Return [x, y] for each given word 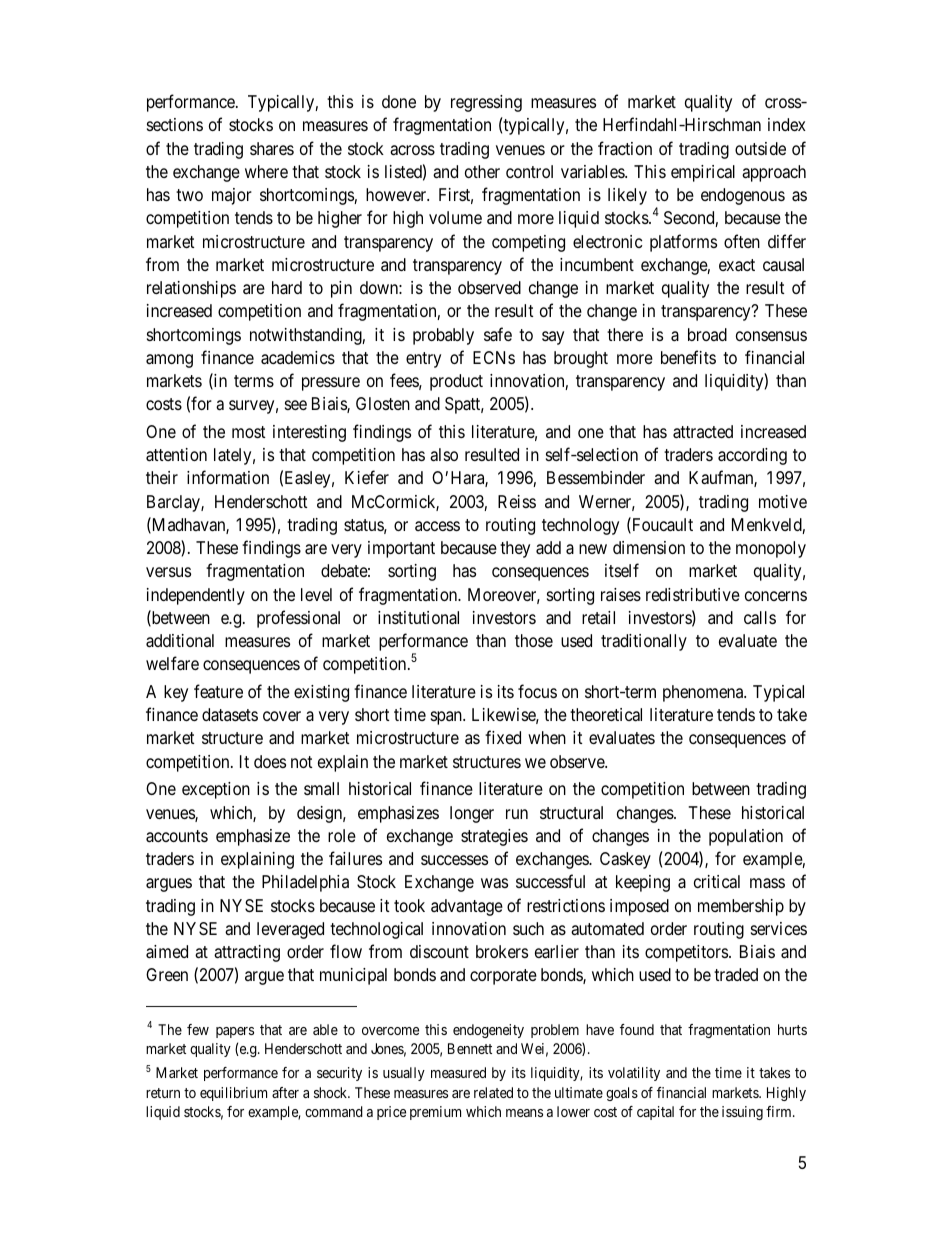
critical [717, 882]
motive [783, 501]
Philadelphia [305, 883]
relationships [191, 289]
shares [272, 149]
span [447, 718]
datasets [230, 715]
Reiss [517, 501]
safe [498, 334]
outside [760, 148]
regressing [486, 103]
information [228, 477]
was [494, 883]
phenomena [704, 693]
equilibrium [233, 1094]
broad [707, 334]
